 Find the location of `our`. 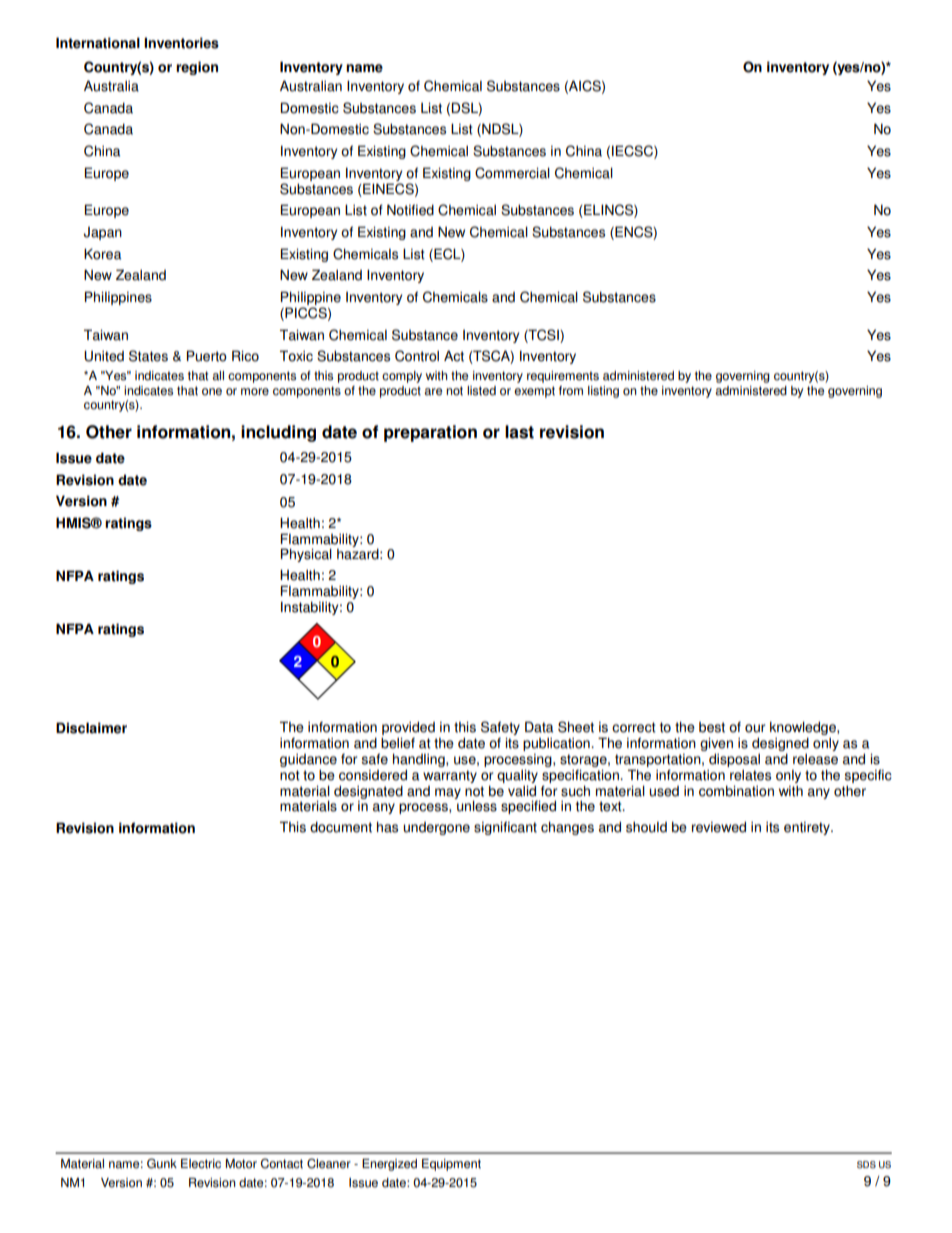

our is located at coordinates (755, 728).
